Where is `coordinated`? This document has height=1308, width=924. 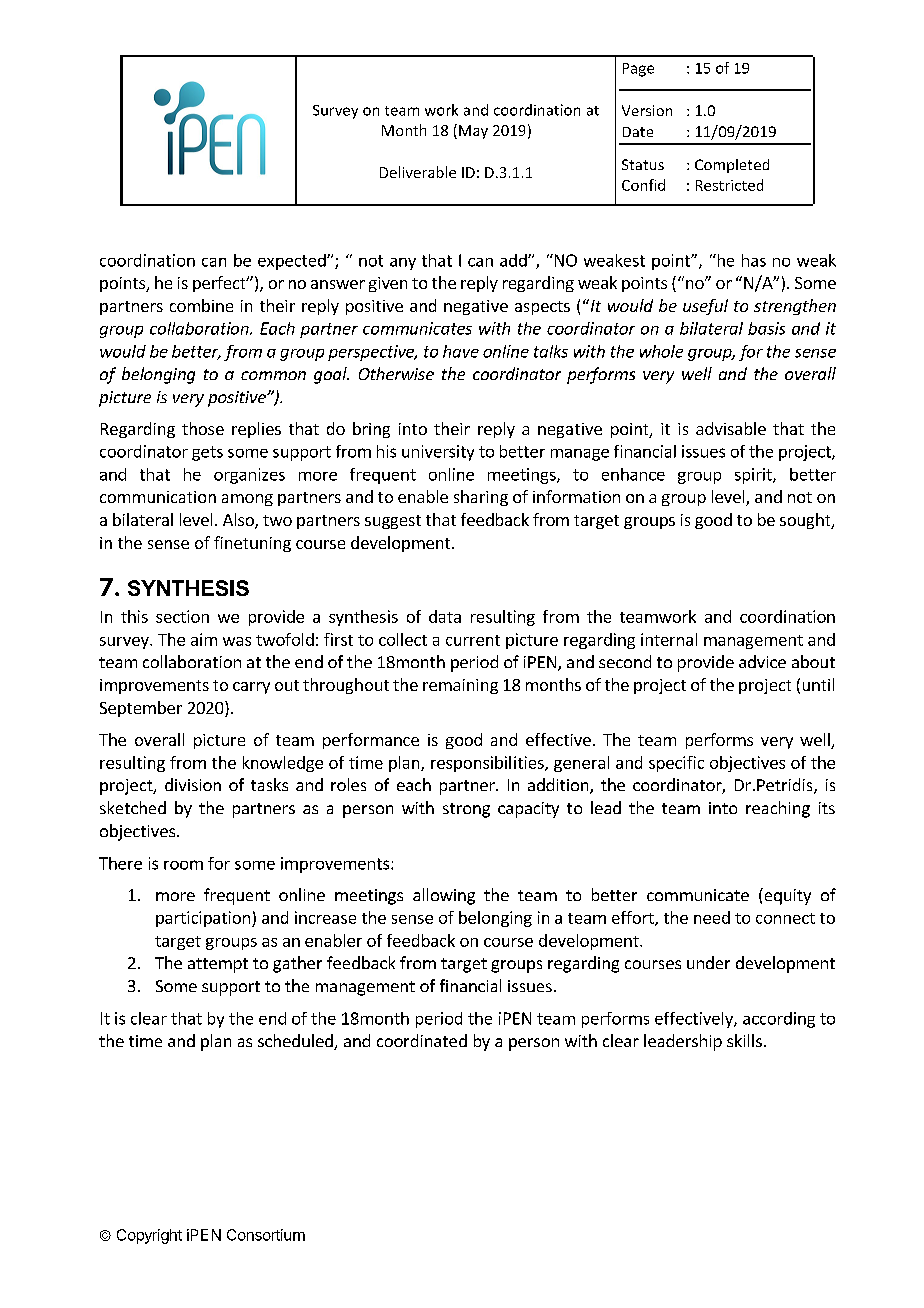
coordinated is located at coordinates (422, 1040).
